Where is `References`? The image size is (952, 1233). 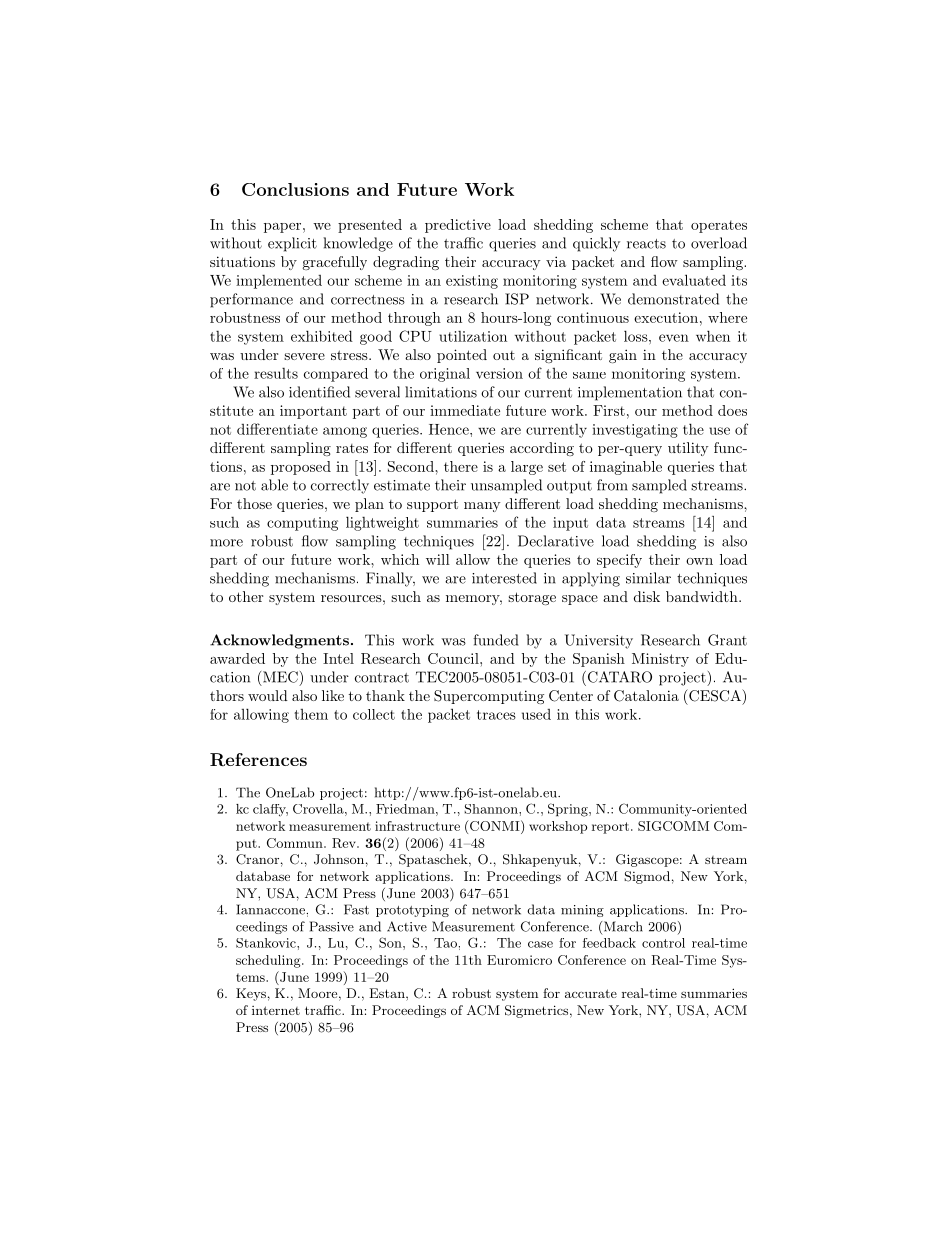 References is located at coordinates (258, 759).
